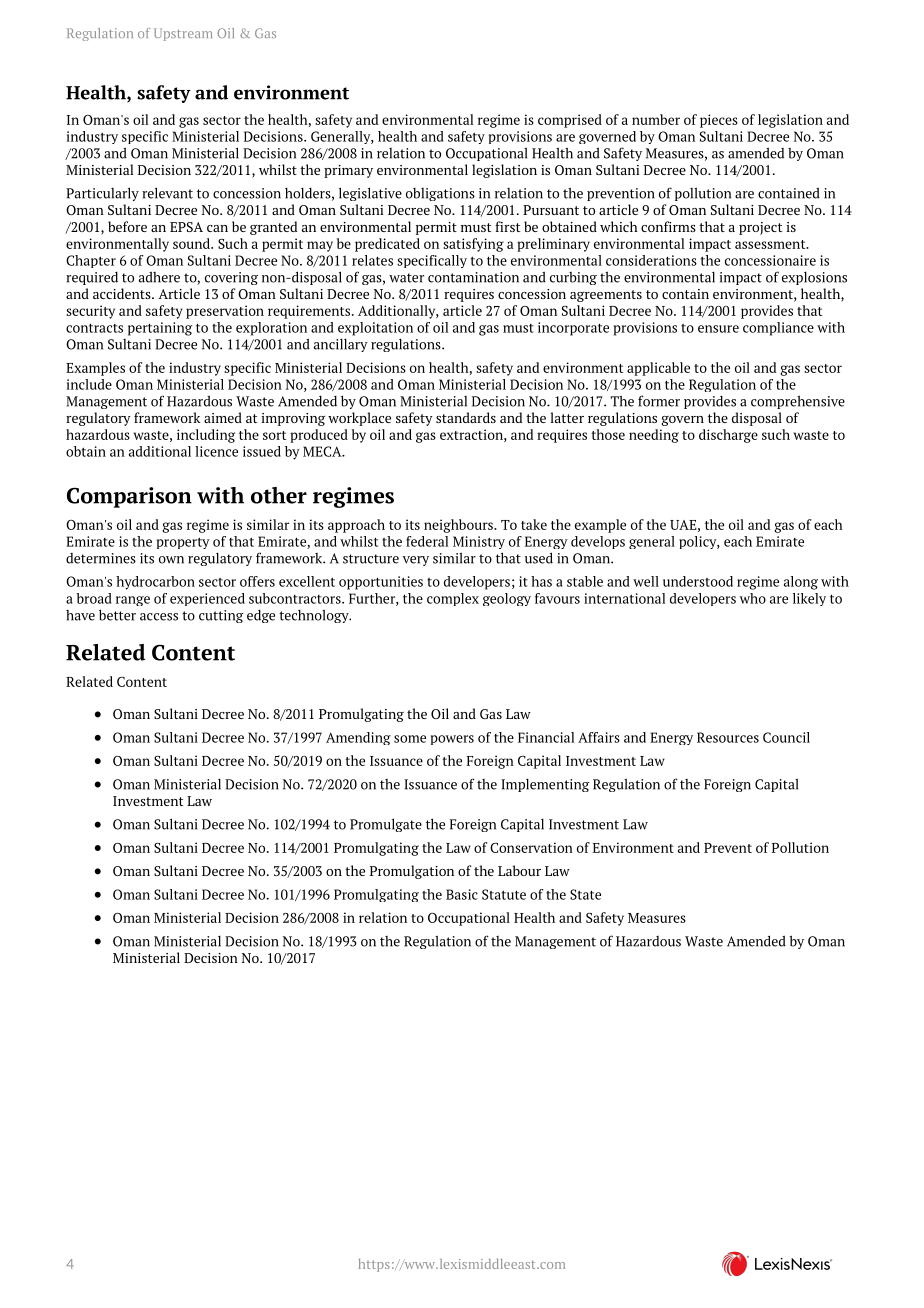 The height and width of the document is (1308, 924). I want to click on ensure, so click(718, 329).
